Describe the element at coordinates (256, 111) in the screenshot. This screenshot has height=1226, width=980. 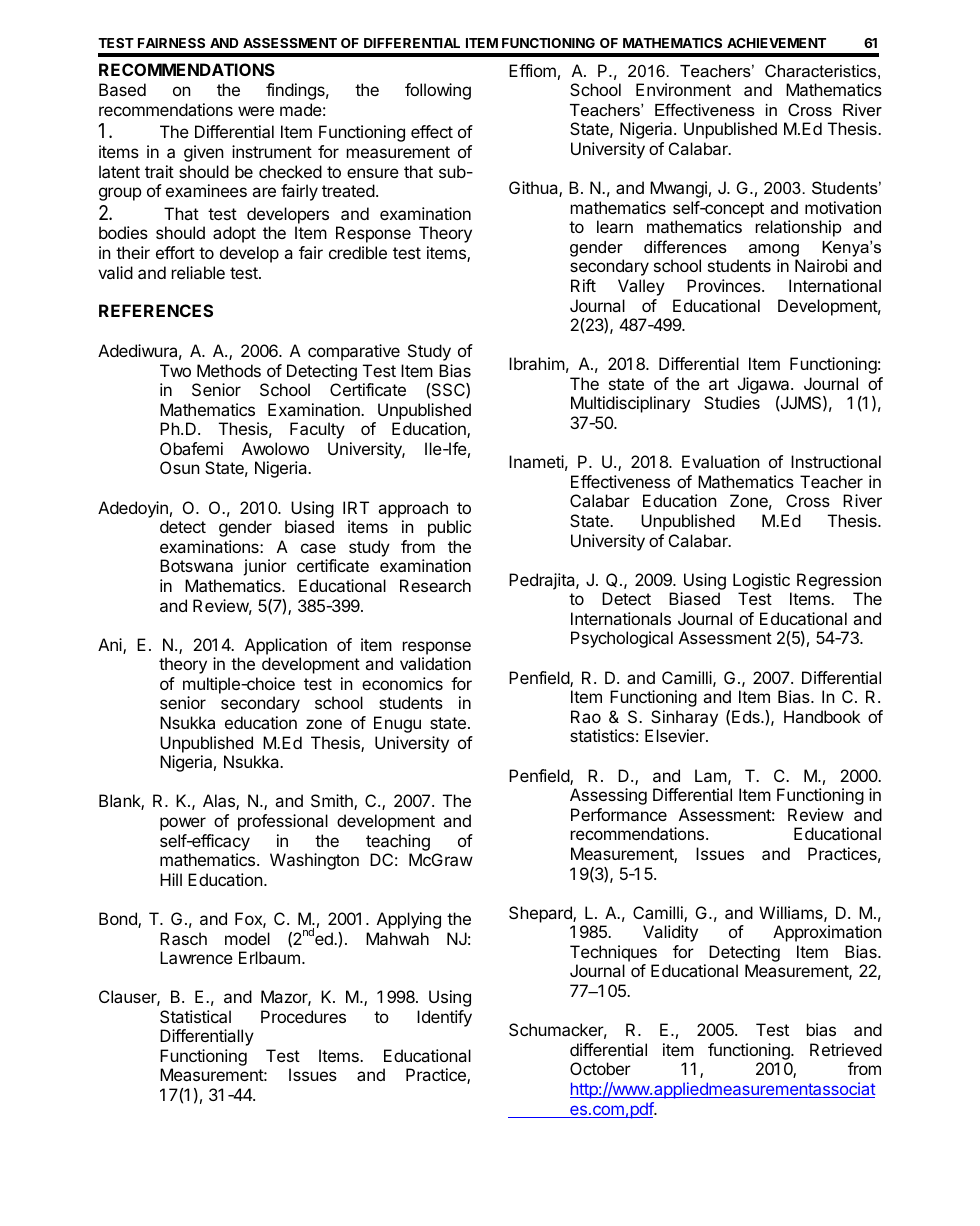
I see `were` at that location.
